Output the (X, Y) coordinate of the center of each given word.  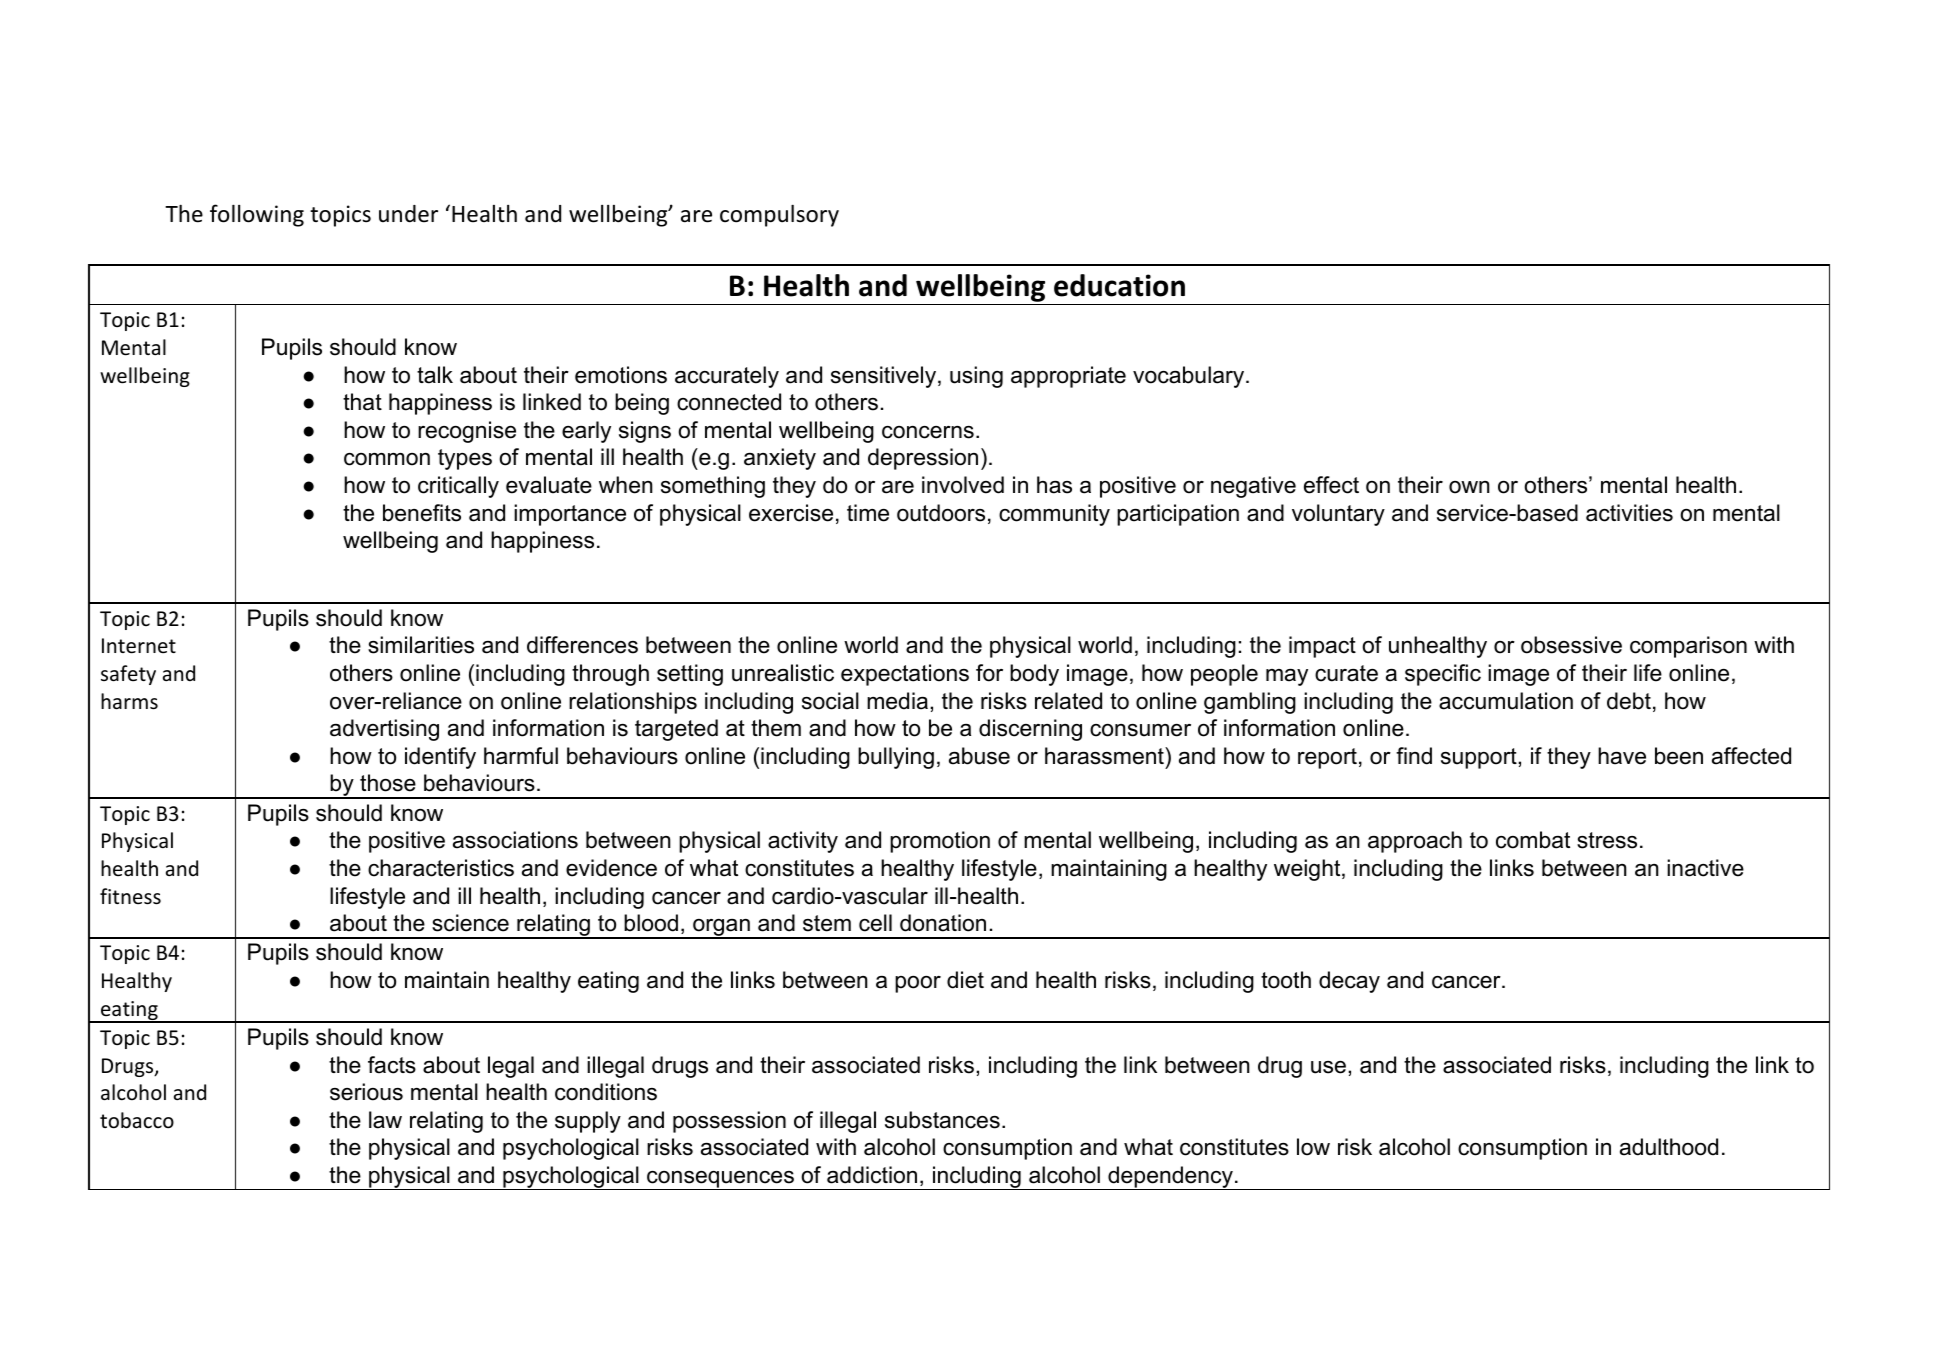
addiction (872, 1175)
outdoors (941, 513)
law (385, 1120)
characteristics (441, 868)
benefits (422, 513)
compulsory (779, 216)
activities (1629, 513)
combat (1533, 840)
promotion (940, 842)
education (1119, 285)
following (257, 215)
